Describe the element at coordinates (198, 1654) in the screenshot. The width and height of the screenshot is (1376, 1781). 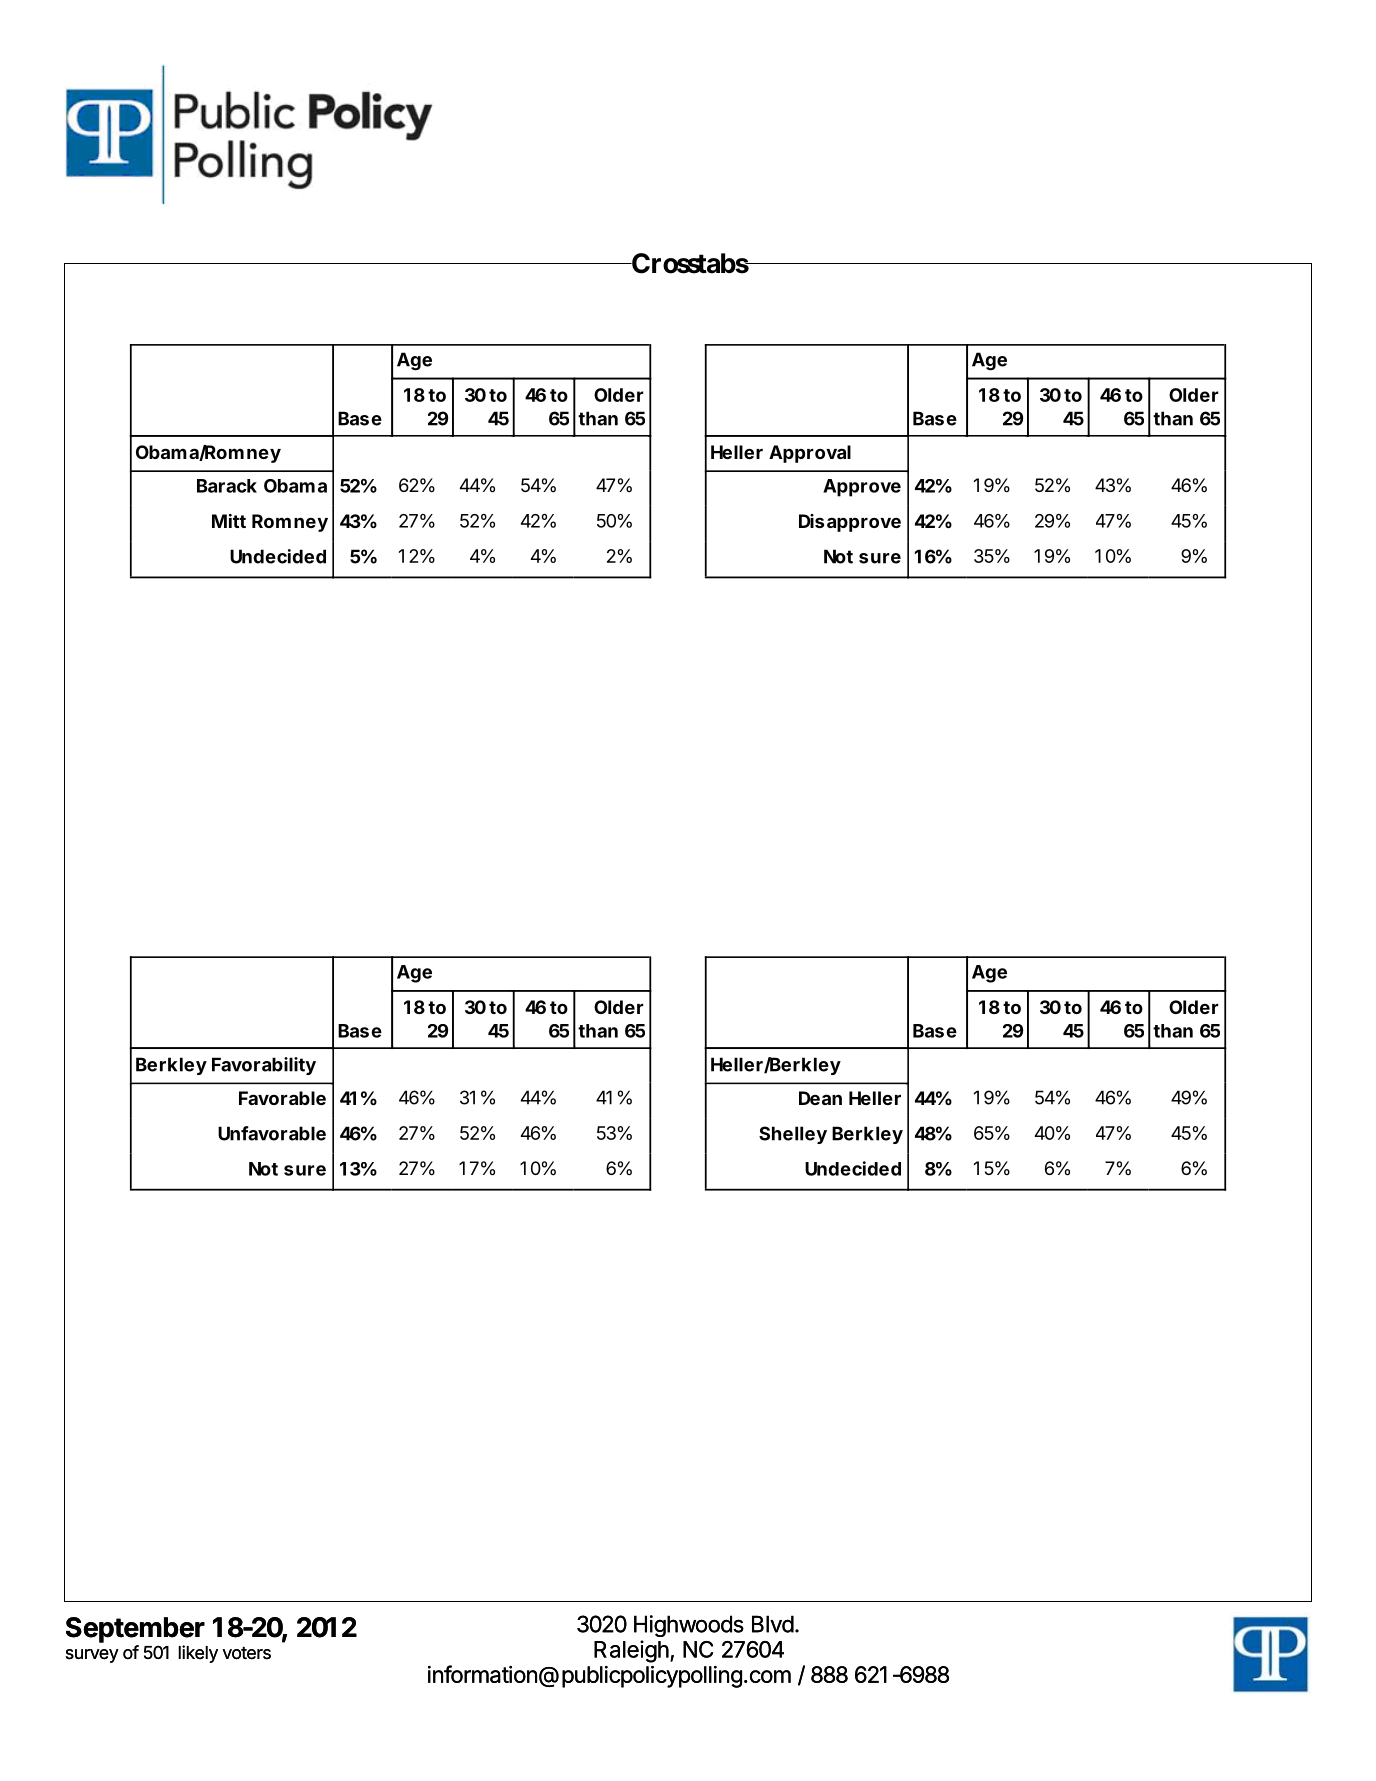
I see `likely` at that location.
